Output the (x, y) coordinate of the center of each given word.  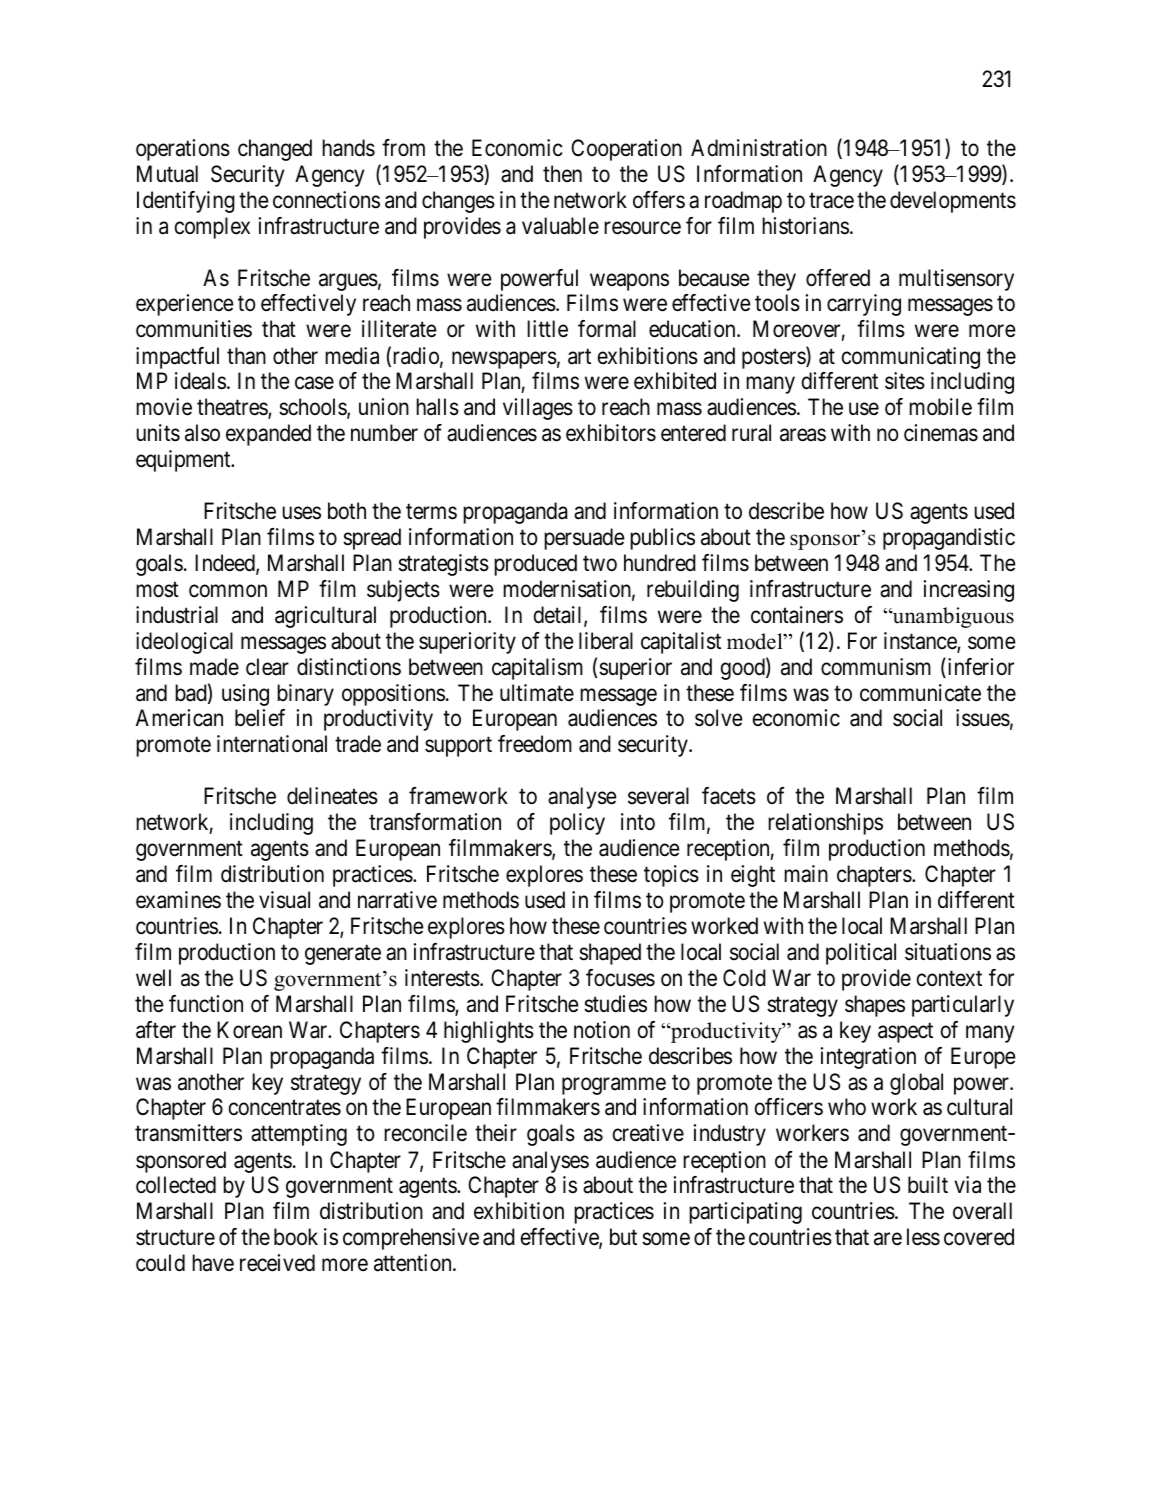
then (562, 174)
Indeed (226, 564)
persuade (584, 539)
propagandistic (949, 539)
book (296, 1237)
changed (275, 150)
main (806, 874)
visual (284, 900)
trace (831, 201)
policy (577, 824)
